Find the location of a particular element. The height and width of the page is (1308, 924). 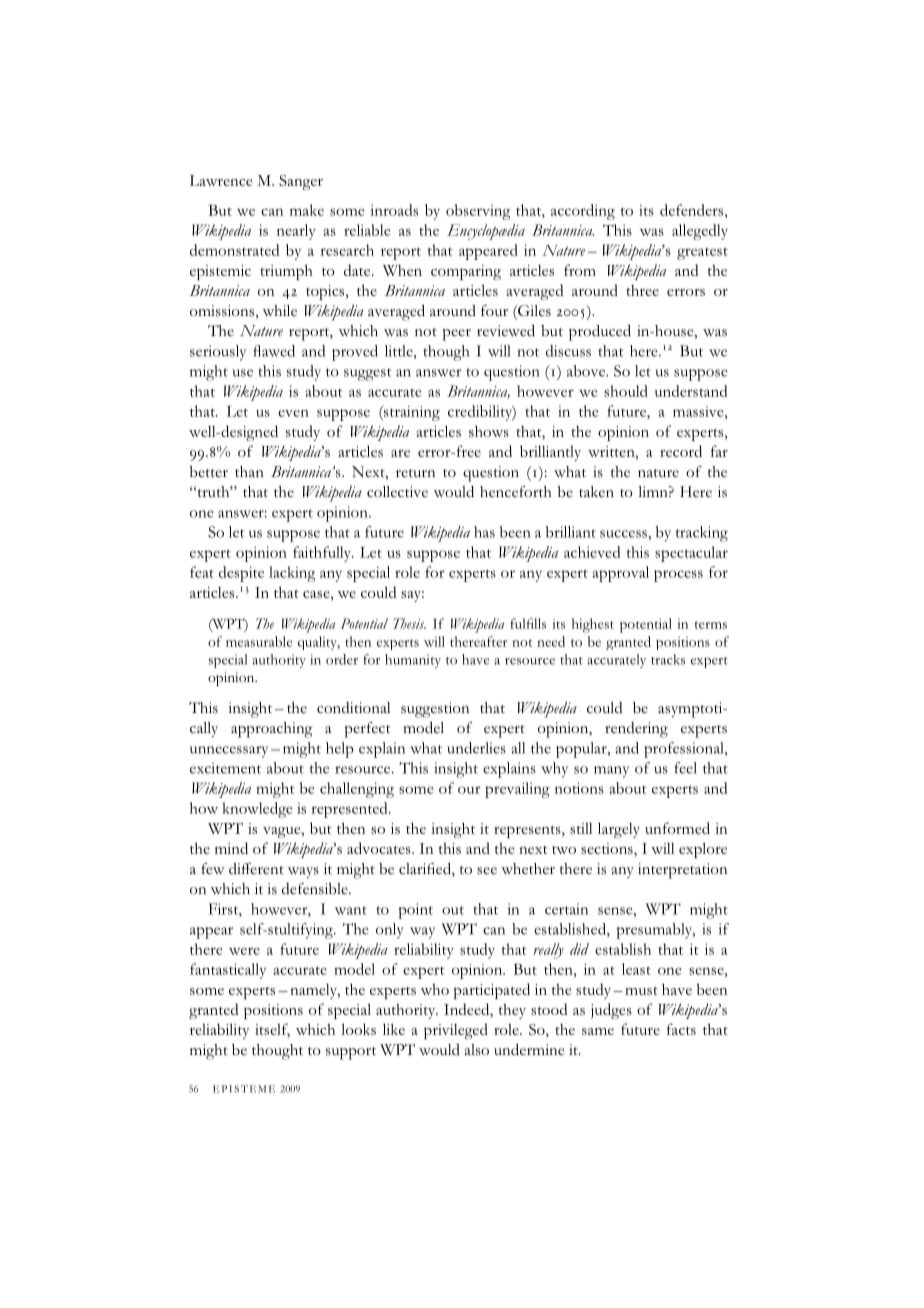

allegedly is located at coordinates (700, 232).
